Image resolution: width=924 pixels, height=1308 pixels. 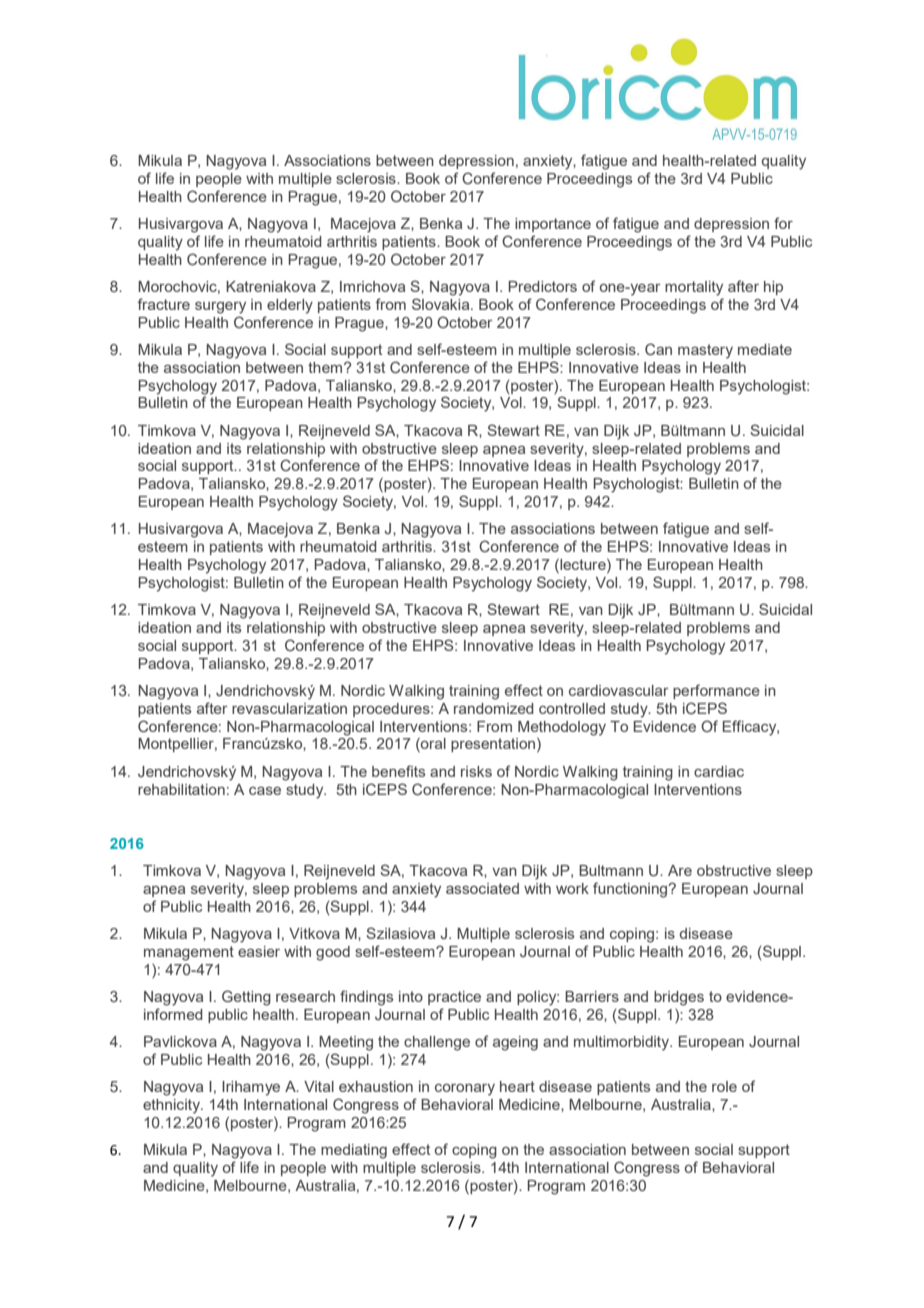 What do you see at coordinates (442, 304) in the screenshot?
I see `Slovakia` at bounding box center [442, 304].
